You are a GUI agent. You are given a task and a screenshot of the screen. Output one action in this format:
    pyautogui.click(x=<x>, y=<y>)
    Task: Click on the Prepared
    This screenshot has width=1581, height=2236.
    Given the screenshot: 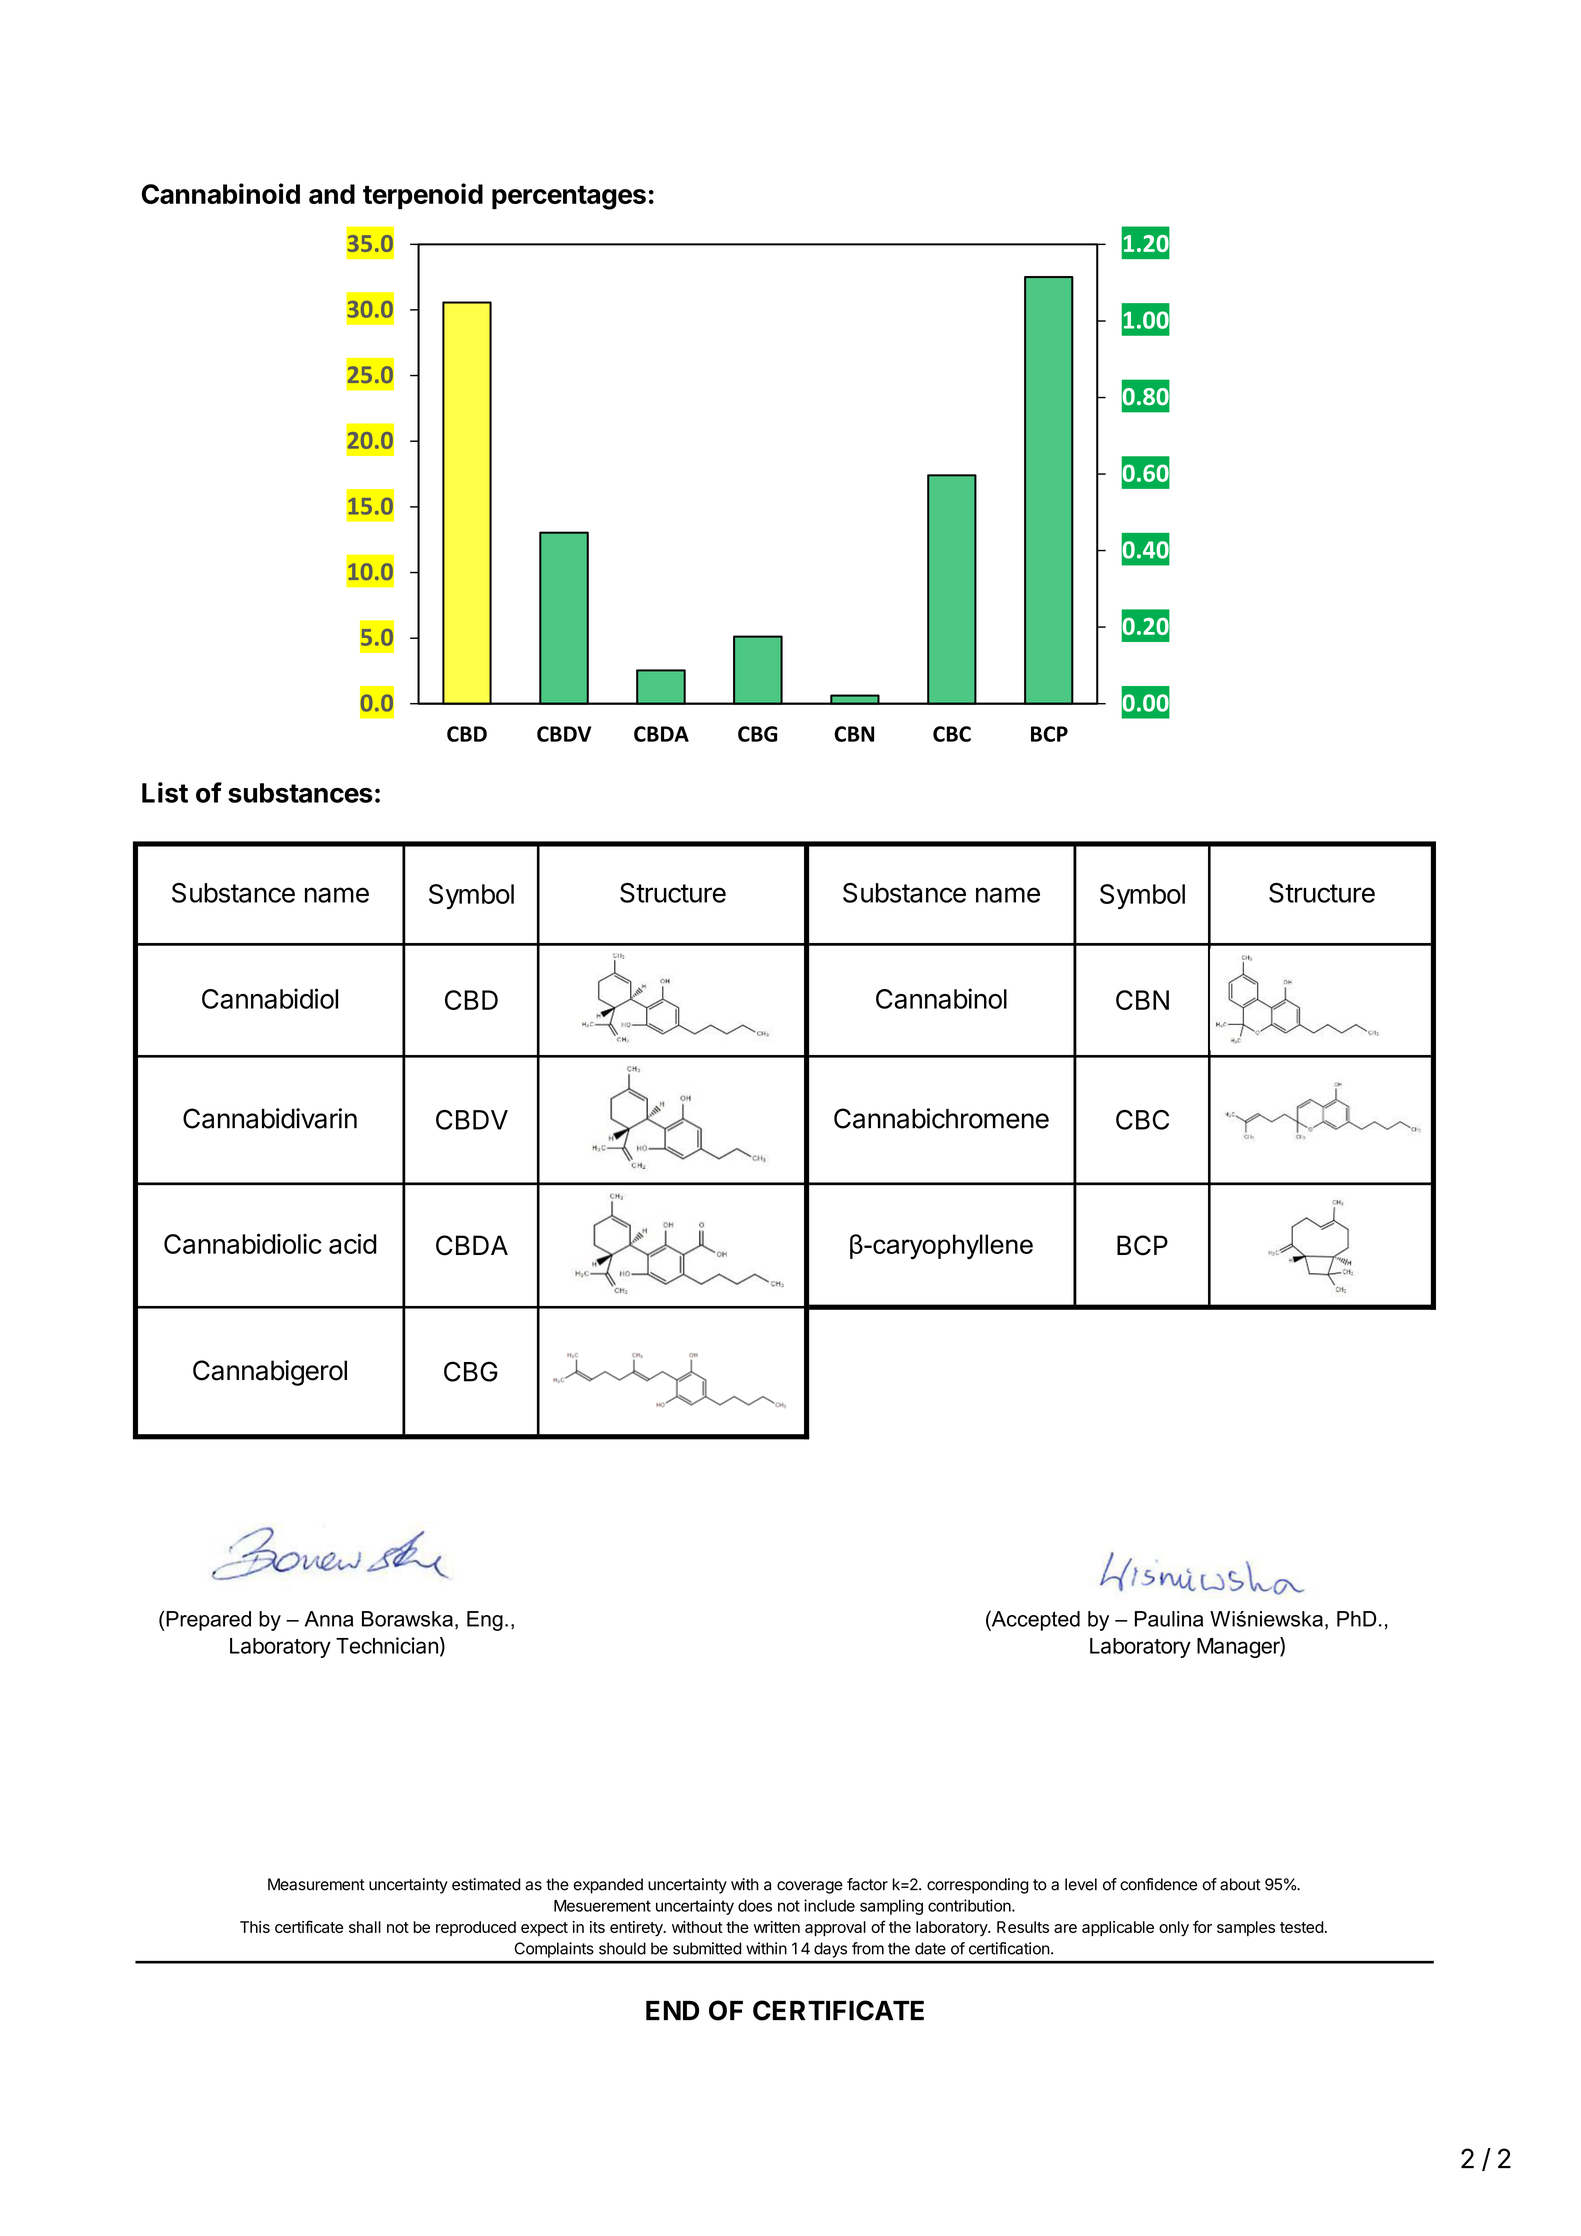 What is the action you would take?
    pyautogui.click(x=207, y=1621)
